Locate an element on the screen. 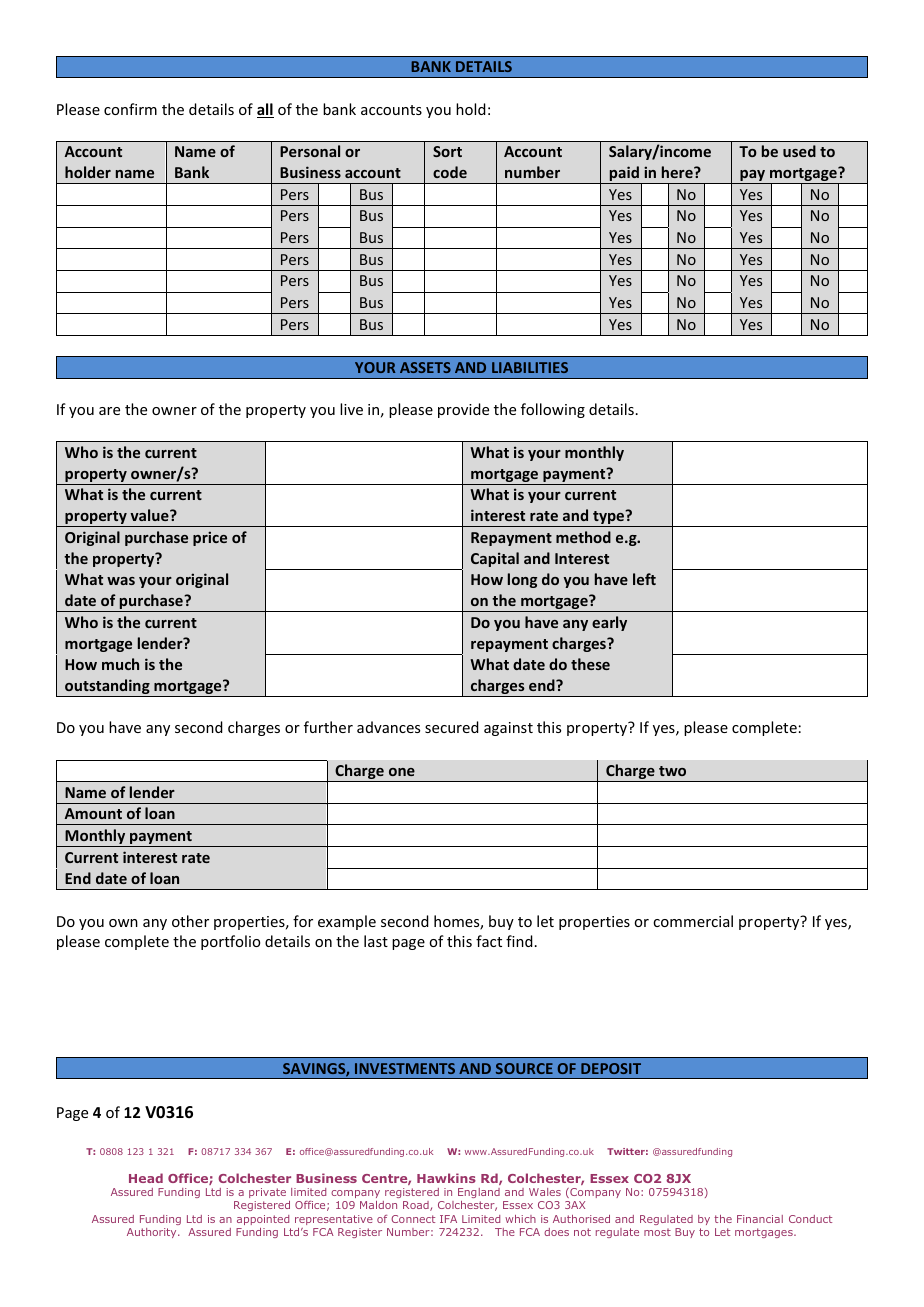 The width and height of the screenshot is (924, 1307). commercial is located at coordinates (693, 921).
